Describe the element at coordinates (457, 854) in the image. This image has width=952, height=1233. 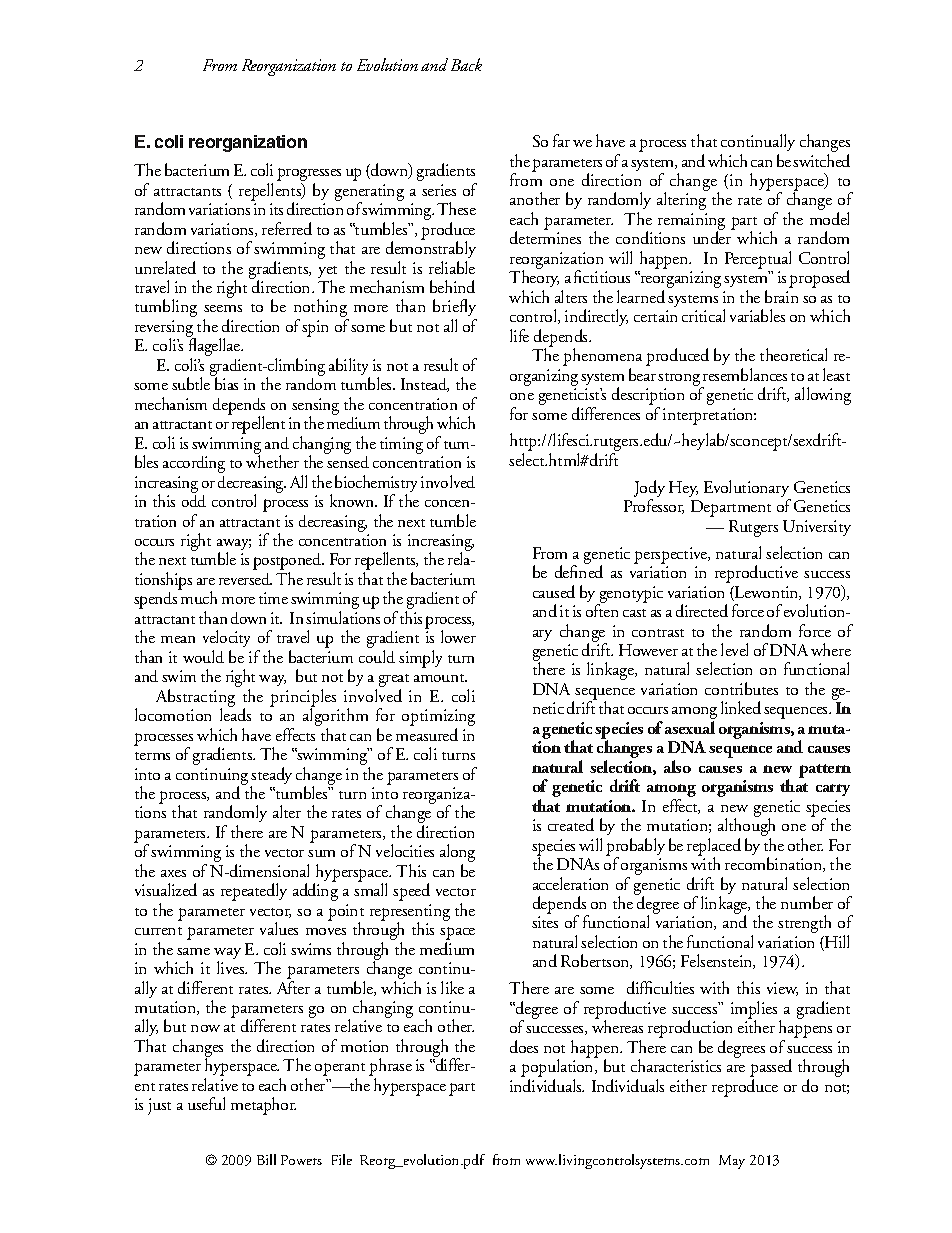
I see `along` at that location.
